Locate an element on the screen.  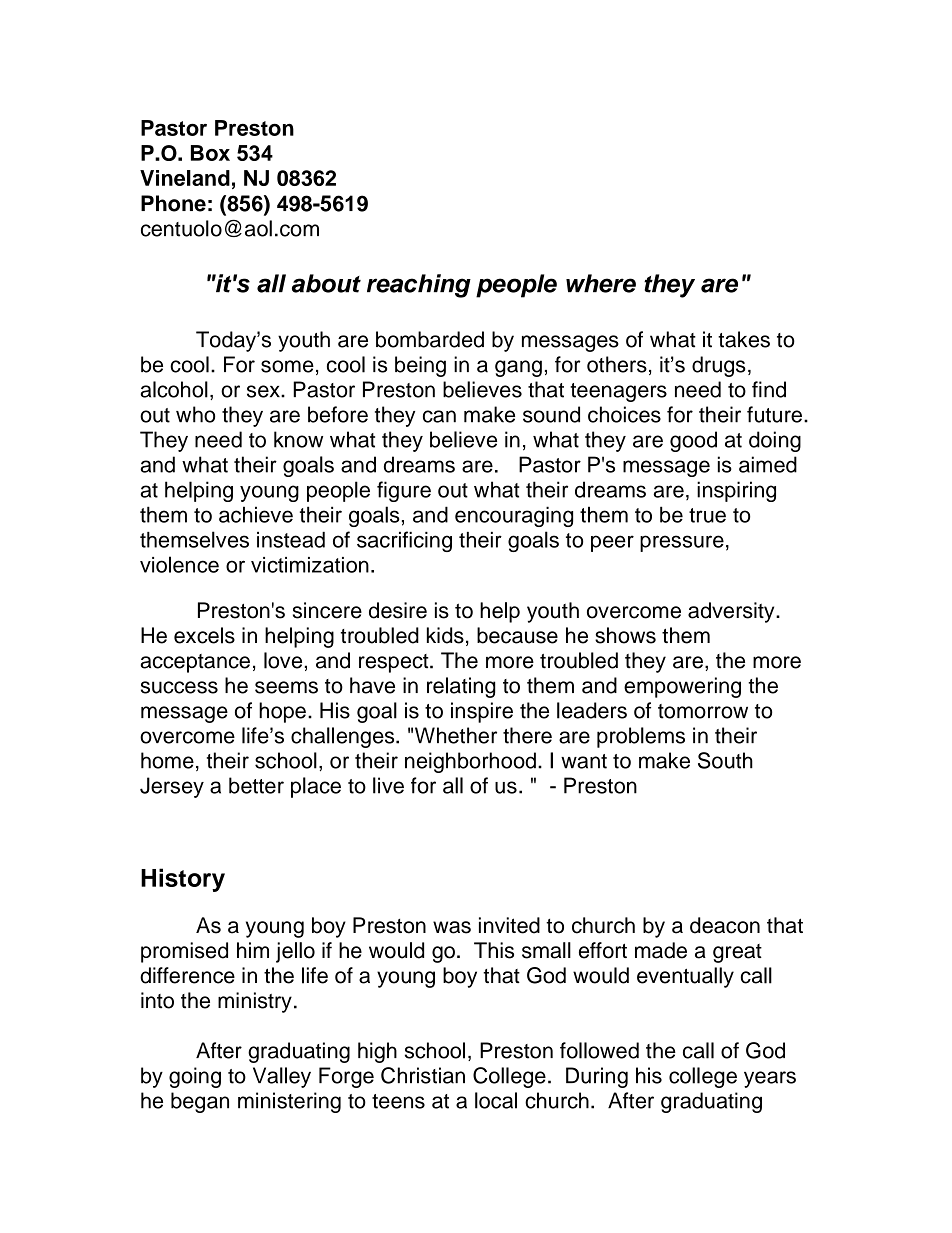
excels is located at coordinates (204, 635).
